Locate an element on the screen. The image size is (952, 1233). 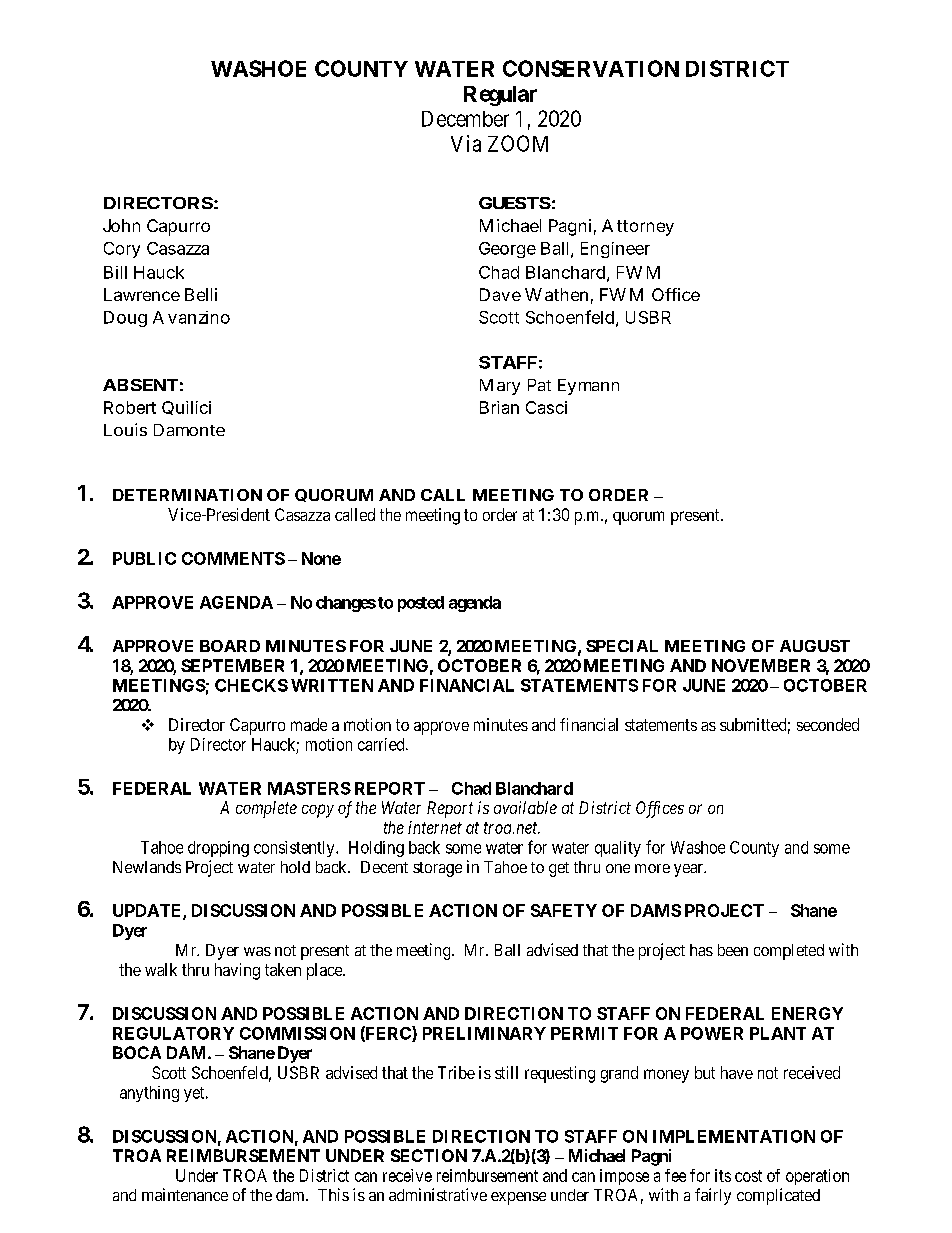
storage is located at coordinates (437, 869).
